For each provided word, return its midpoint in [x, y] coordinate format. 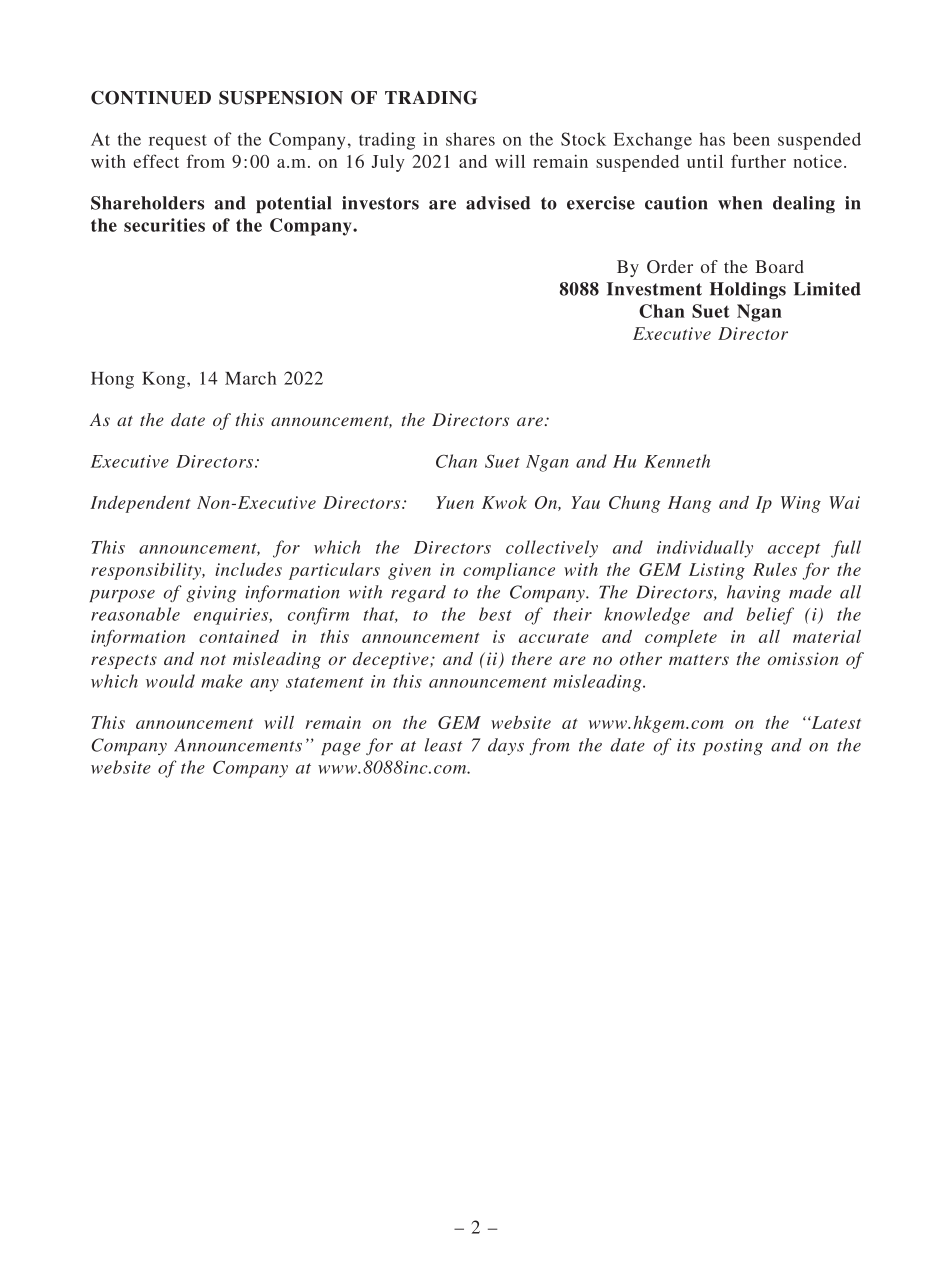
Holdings [748, 290]
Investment [654, 289]
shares [470, 139]
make [222, 681]
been [751, 139]
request [178, 142]
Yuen [455, 502]
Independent [140, 504]
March [250, 378]
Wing [801, 504]
